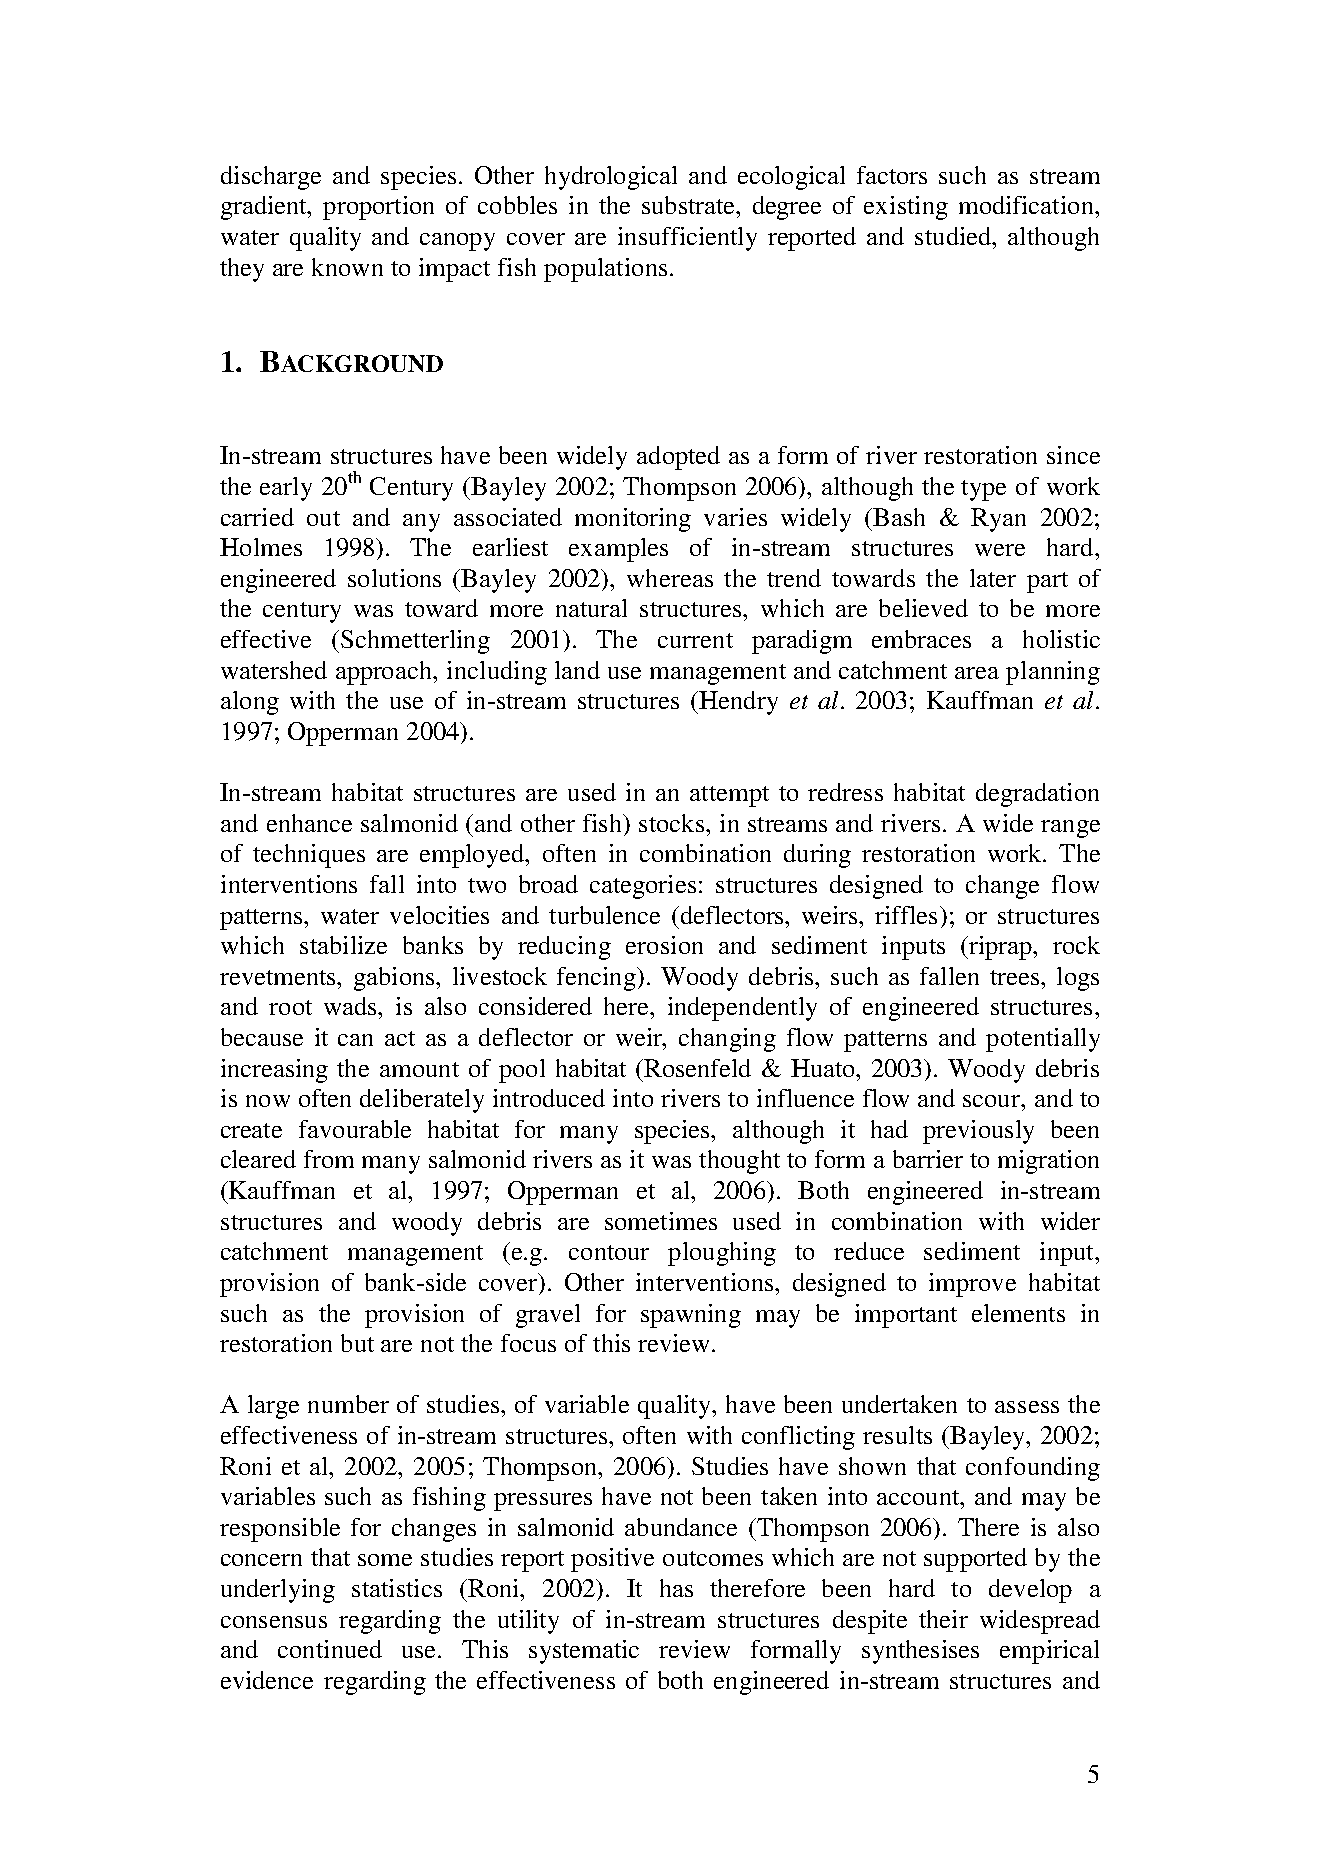 The width and height of the document is (1320, 1868). What do you see at coordinates (954, 236) in the document?
I see `studied` at bounding box center [954, 236].
